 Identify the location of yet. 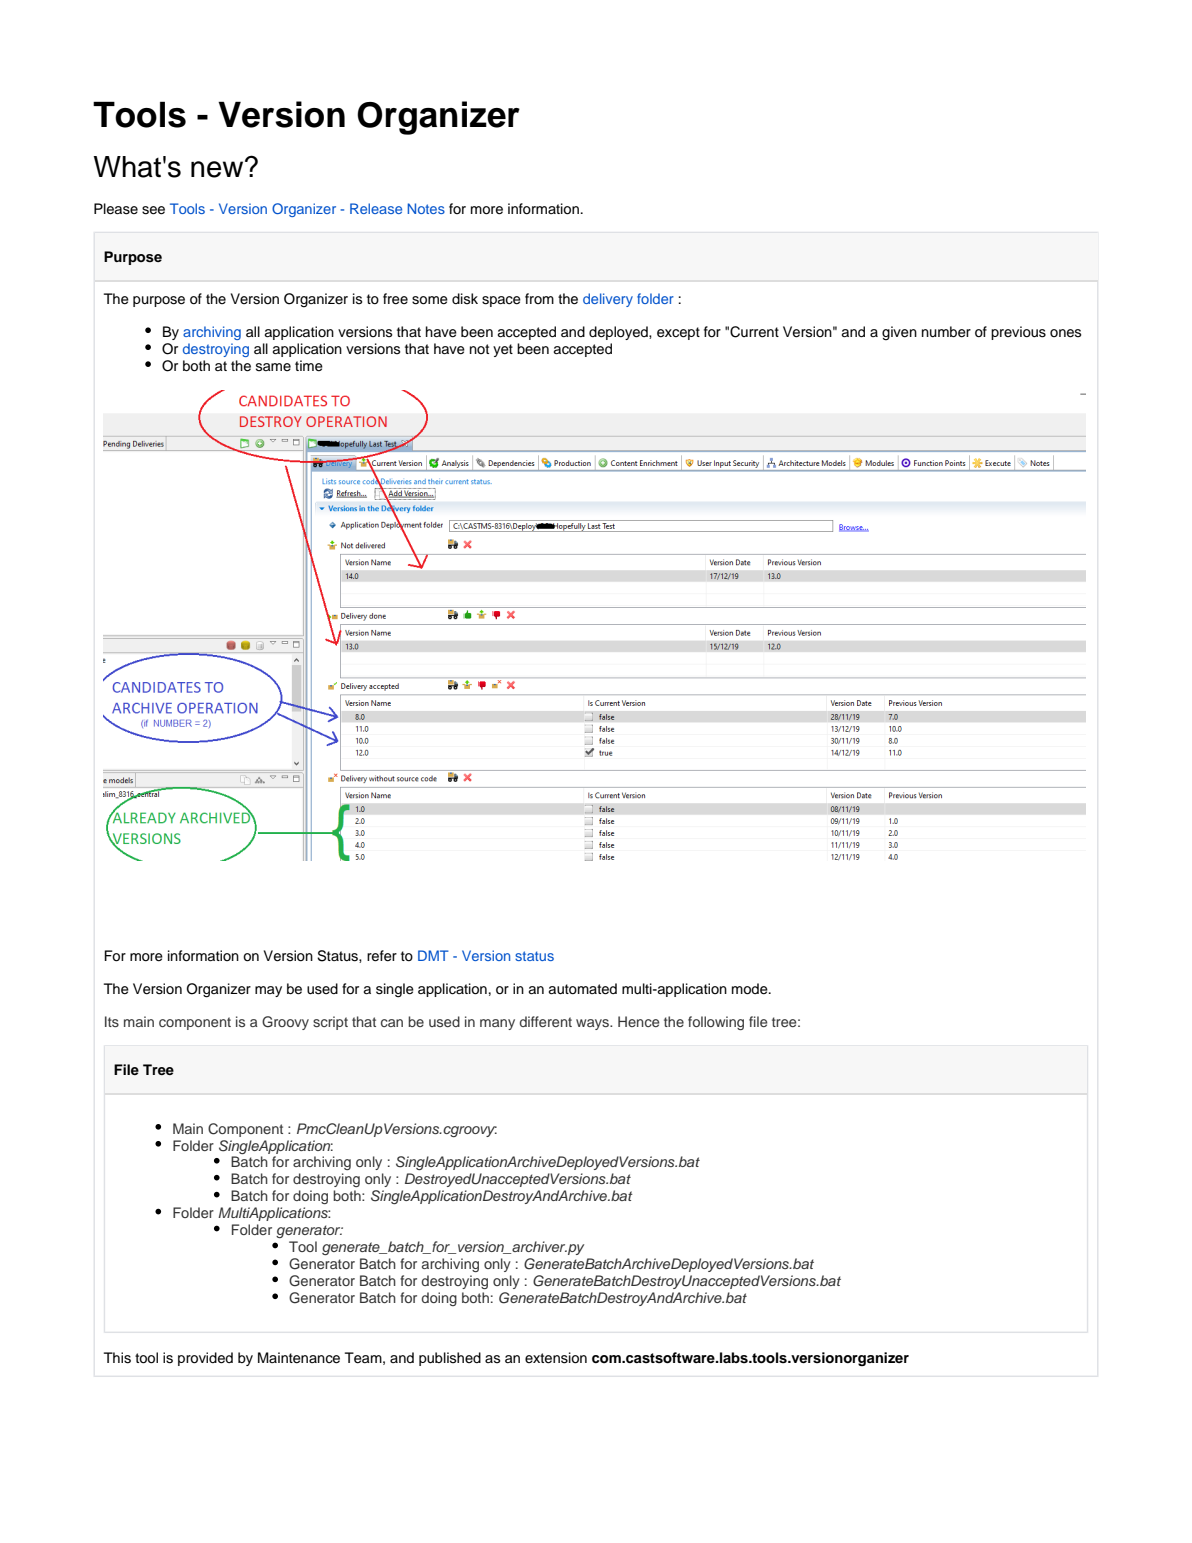
(503, 350).
